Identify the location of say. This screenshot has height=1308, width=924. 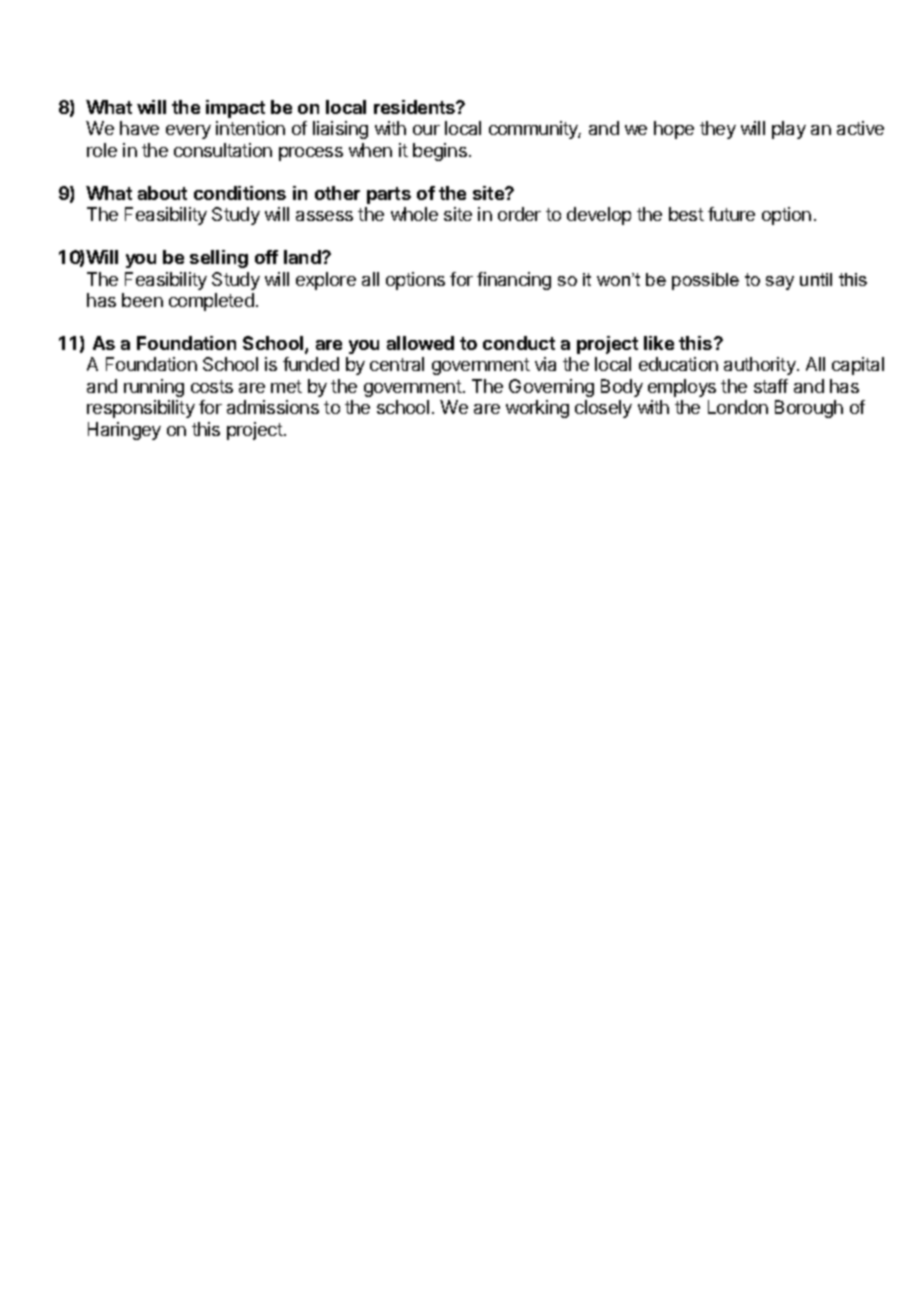
(780, 283).
